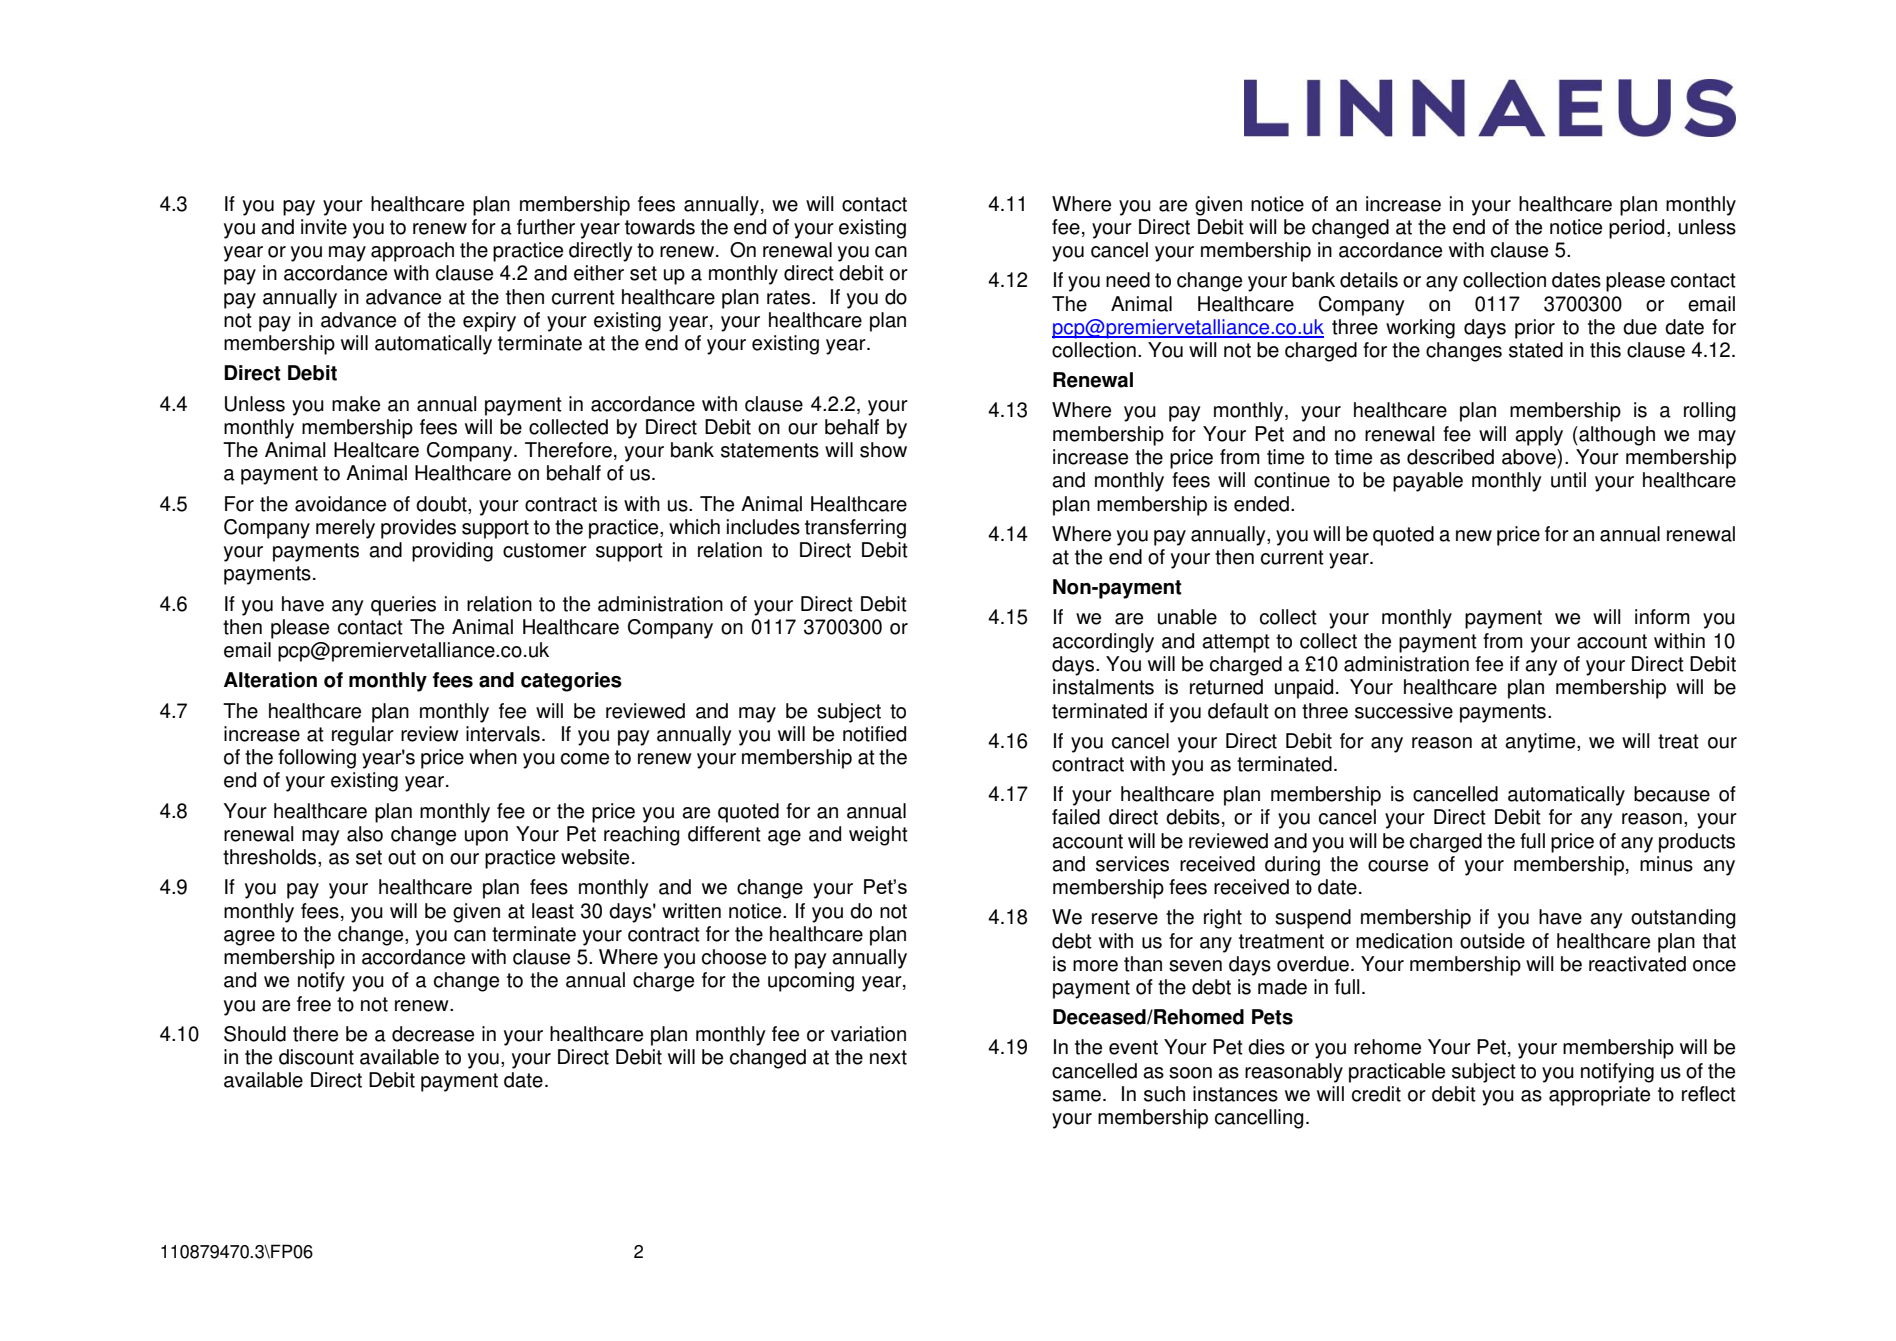 The width and height of the page is (1896, 1341). I want to click on need, so click(1128, 280).
